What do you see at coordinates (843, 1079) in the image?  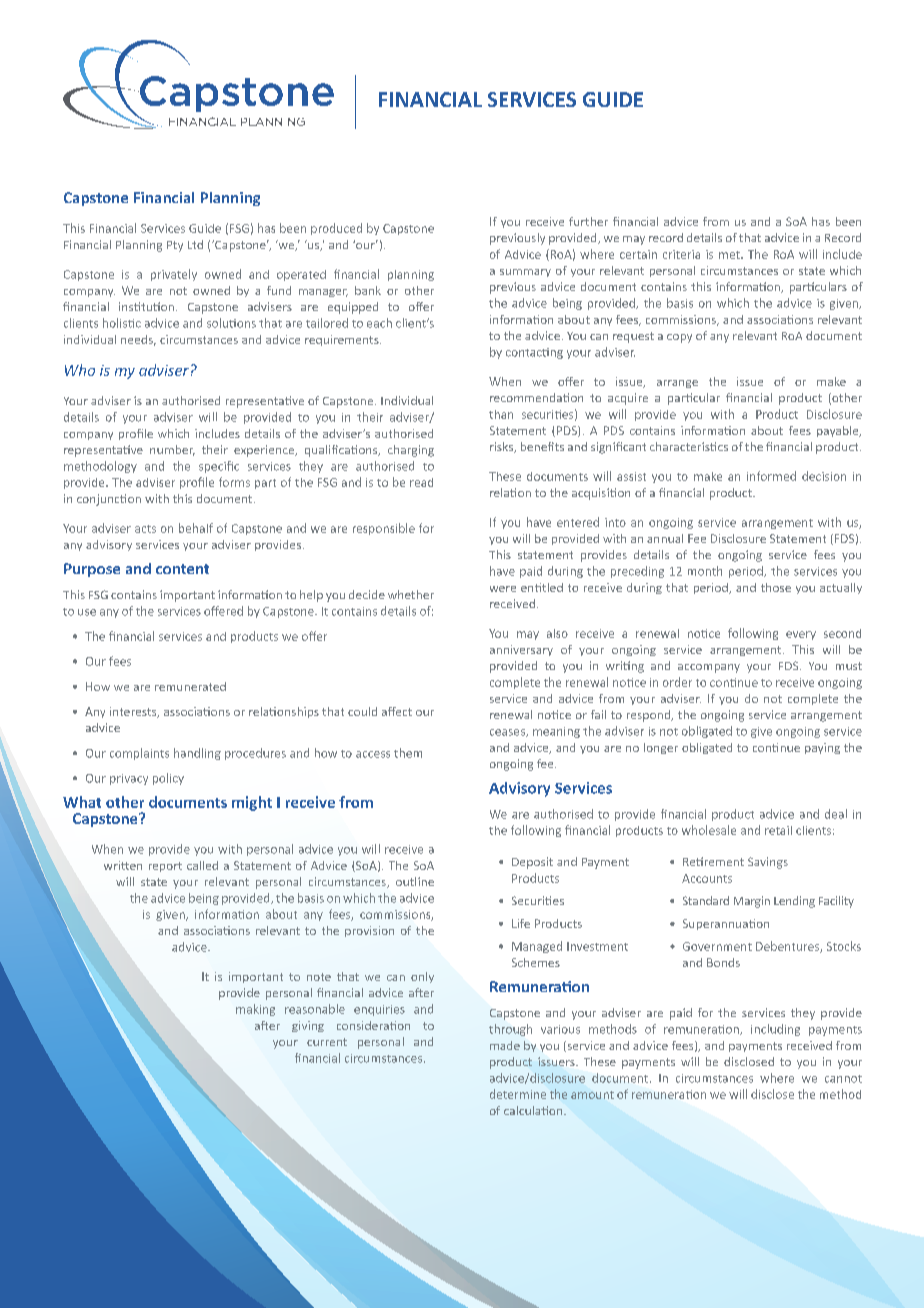 I see `cannot` at bounding box center [843, 1079].
